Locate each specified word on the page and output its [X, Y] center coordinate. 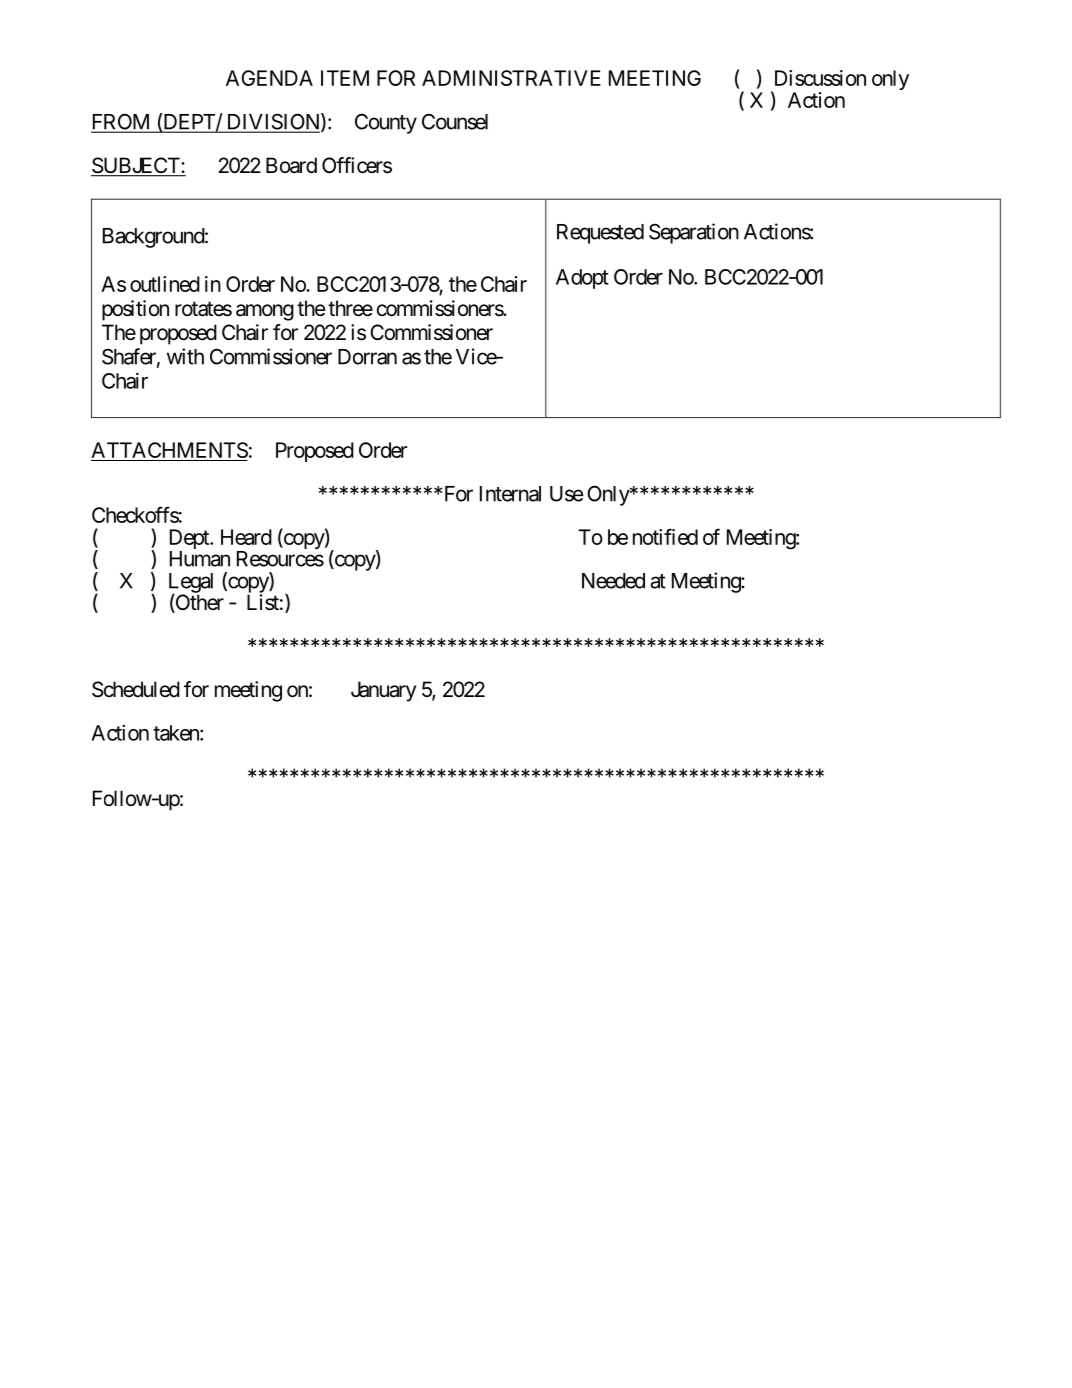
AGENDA [269, 78]
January [384, 691]
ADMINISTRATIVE [511, 78]
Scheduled [136, 689]
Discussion [820, 78]
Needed [613, 581]
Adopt [582, 279]
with [185, 356]
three [350, 308]
